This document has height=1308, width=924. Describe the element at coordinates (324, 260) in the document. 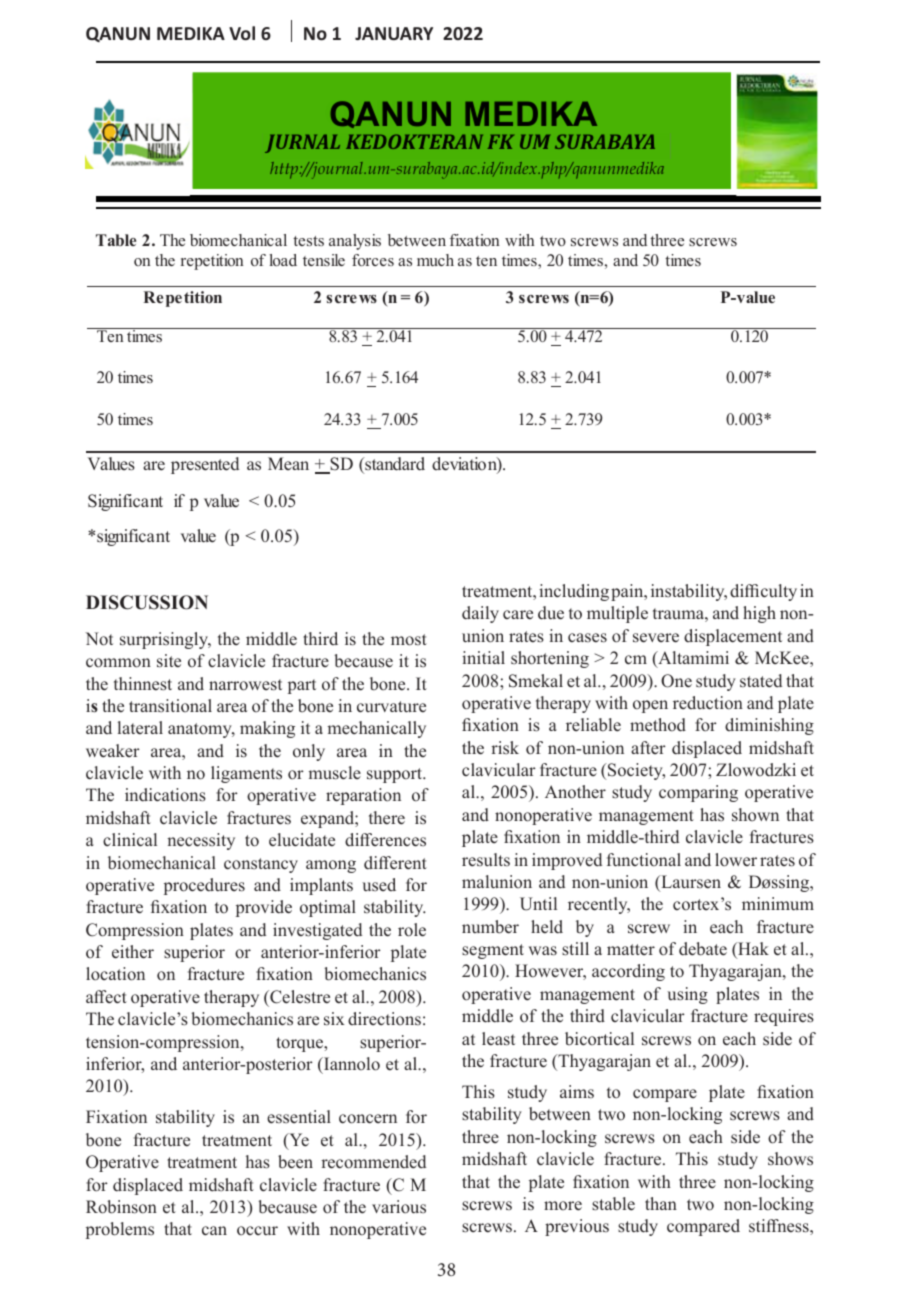

I see `tensile` at that location.
